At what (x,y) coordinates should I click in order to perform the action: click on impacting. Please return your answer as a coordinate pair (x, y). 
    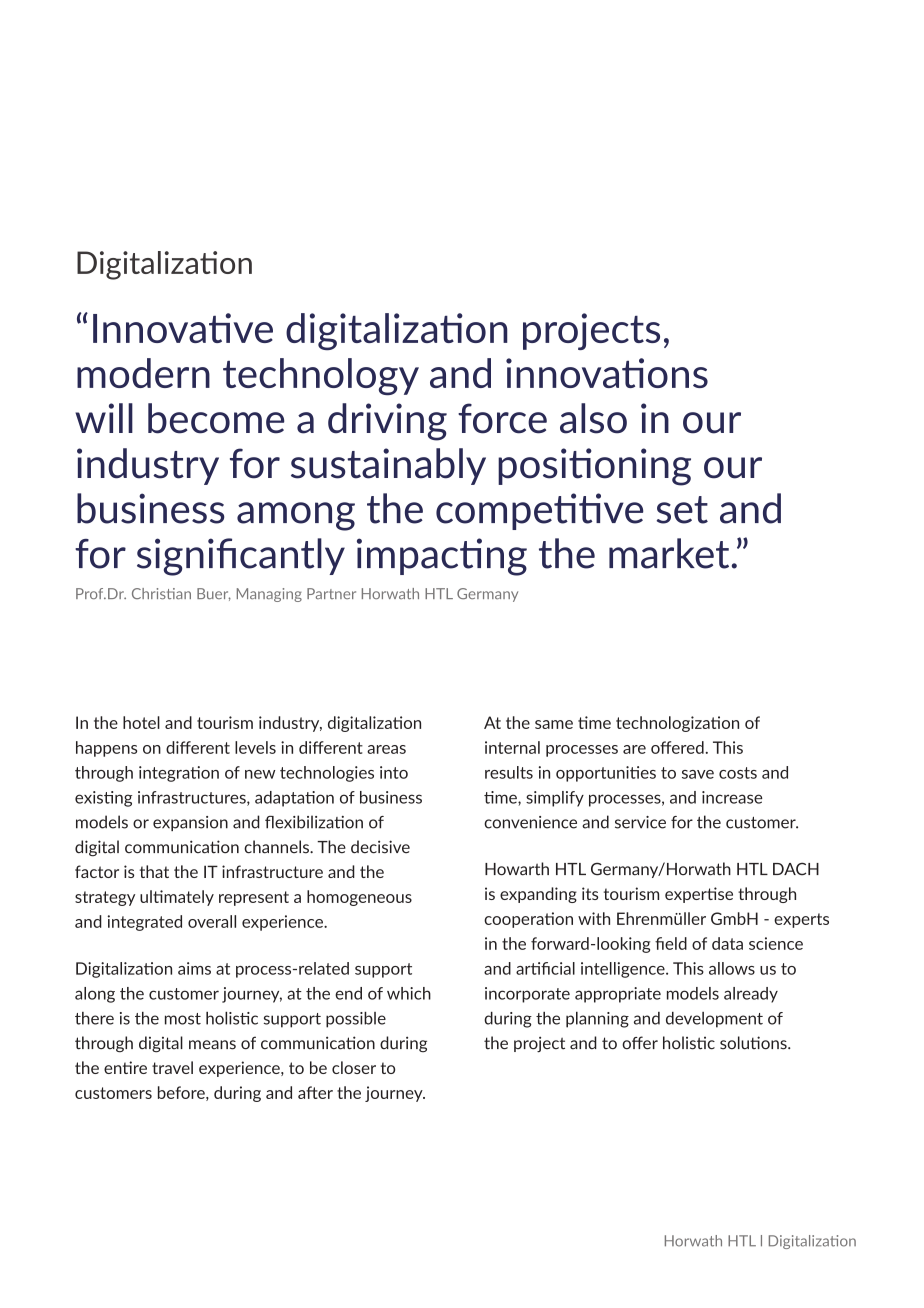
    Looking at the image, I should click on (442, 557).
